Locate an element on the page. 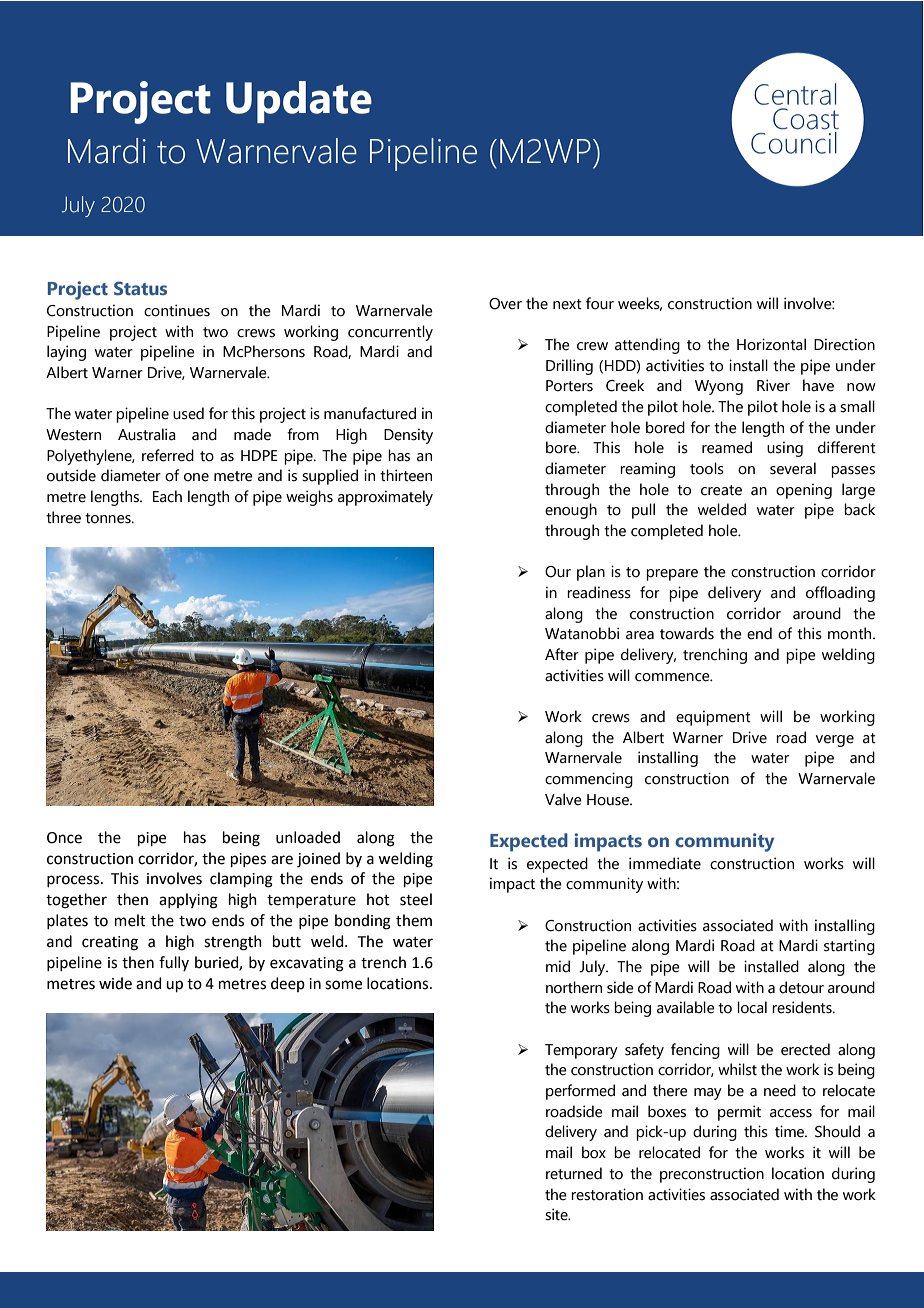  towards is located at coordinates (687, 633).
